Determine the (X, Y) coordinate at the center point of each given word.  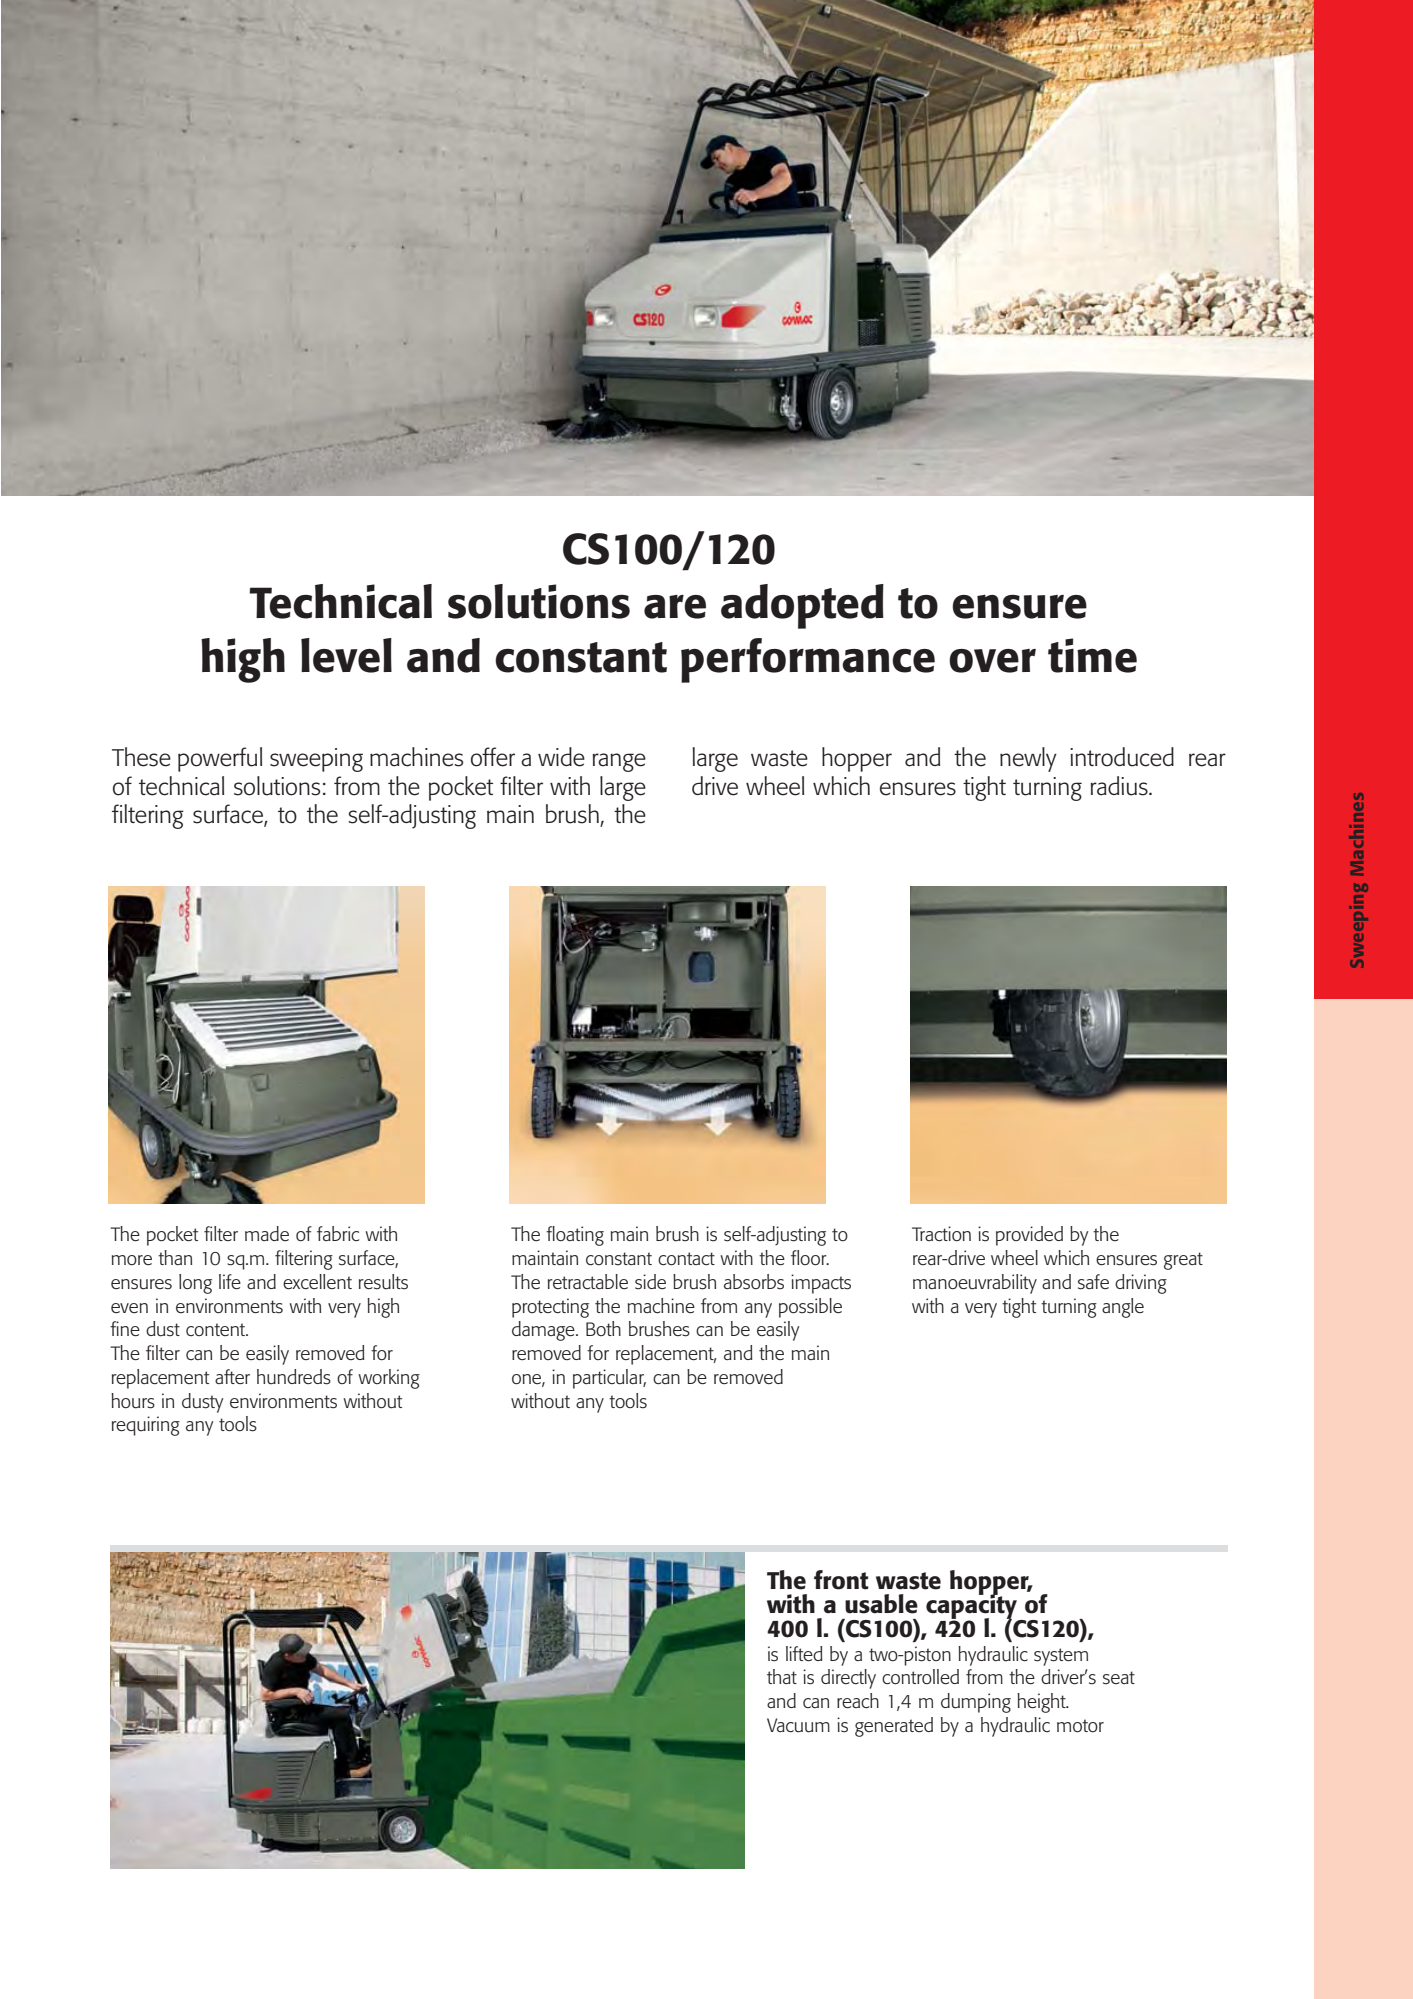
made (267, 1233)
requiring (146, 1426)
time (1092, 655)
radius (1120, 786)
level (346, 655)
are (675, 607)
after (232, 1376)
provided (1029, 1236)
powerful (220, 759)
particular (609, 1379)
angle (1123, 1308)
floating (575, 1236)
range (619, 762)
